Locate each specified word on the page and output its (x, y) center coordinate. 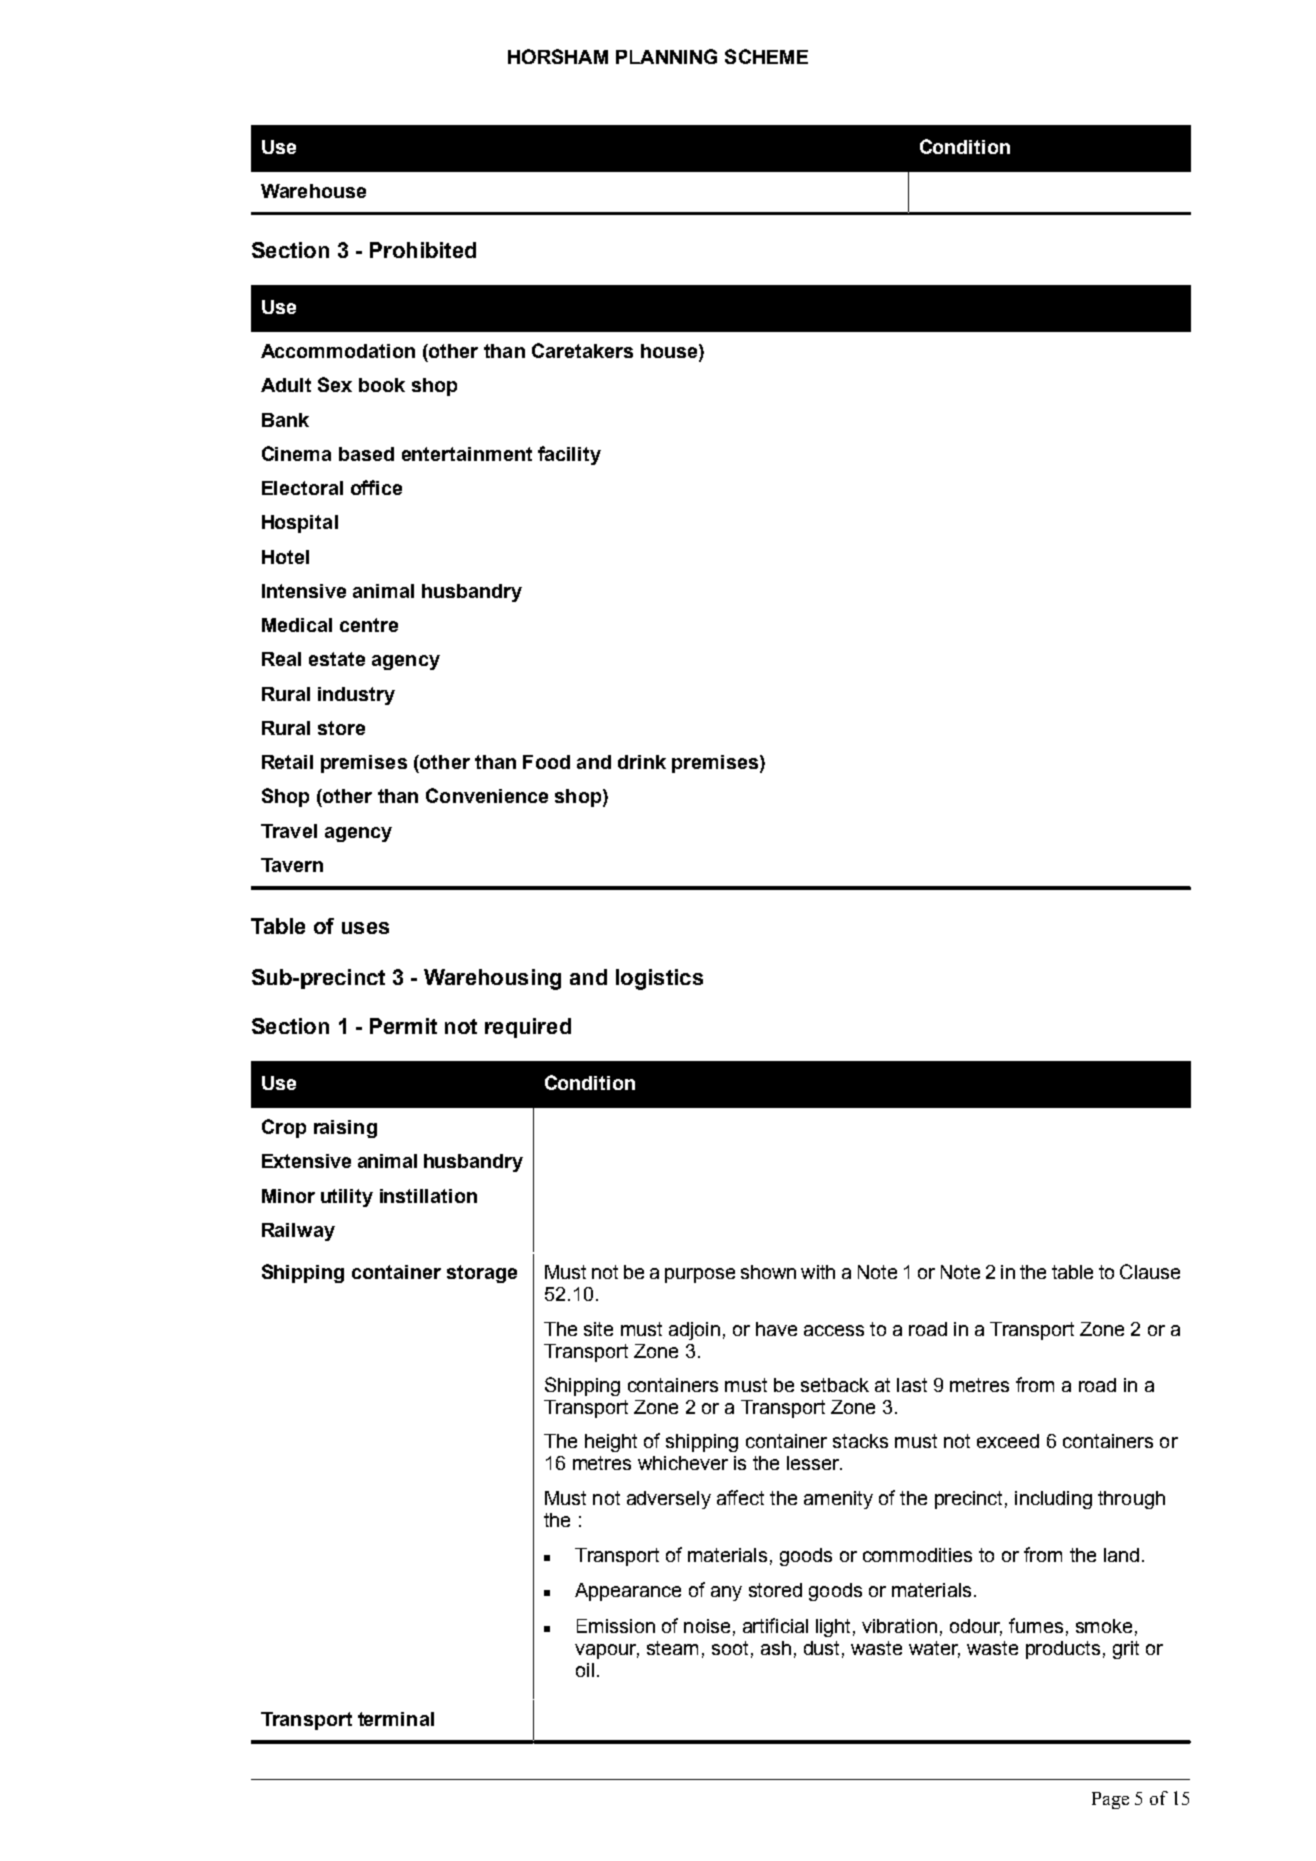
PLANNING (666, 56)
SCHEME (766, 56)
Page (1110, 1800)
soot (730, 1648)
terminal (396, 1719)
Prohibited (423, 250)
